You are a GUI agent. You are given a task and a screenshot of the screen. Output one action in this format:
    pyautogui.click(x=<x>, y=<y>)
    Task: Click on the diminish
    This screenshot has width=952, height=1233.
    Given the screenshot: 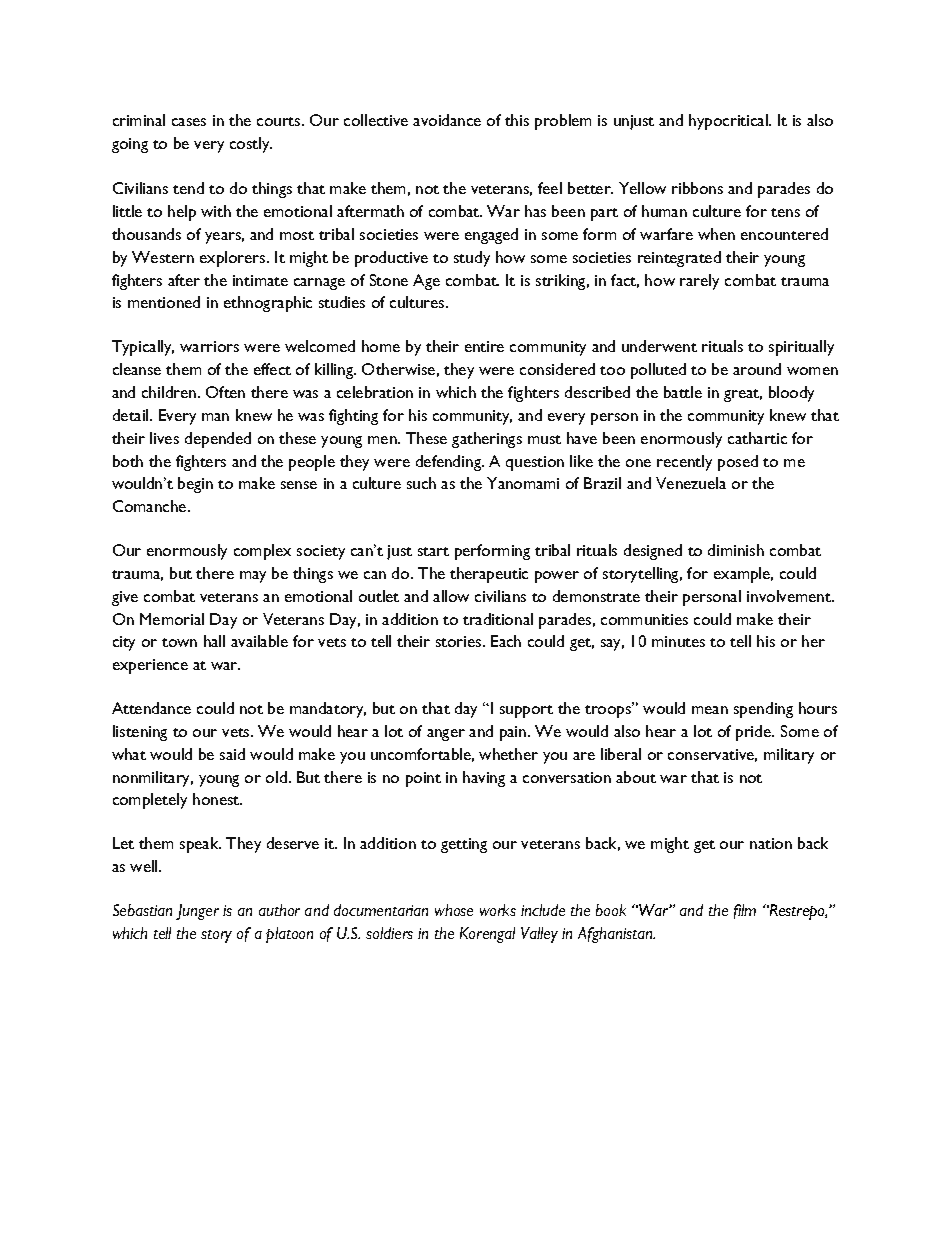 What is the action you would take?
    pyautogui.click(x=736, y=550)
